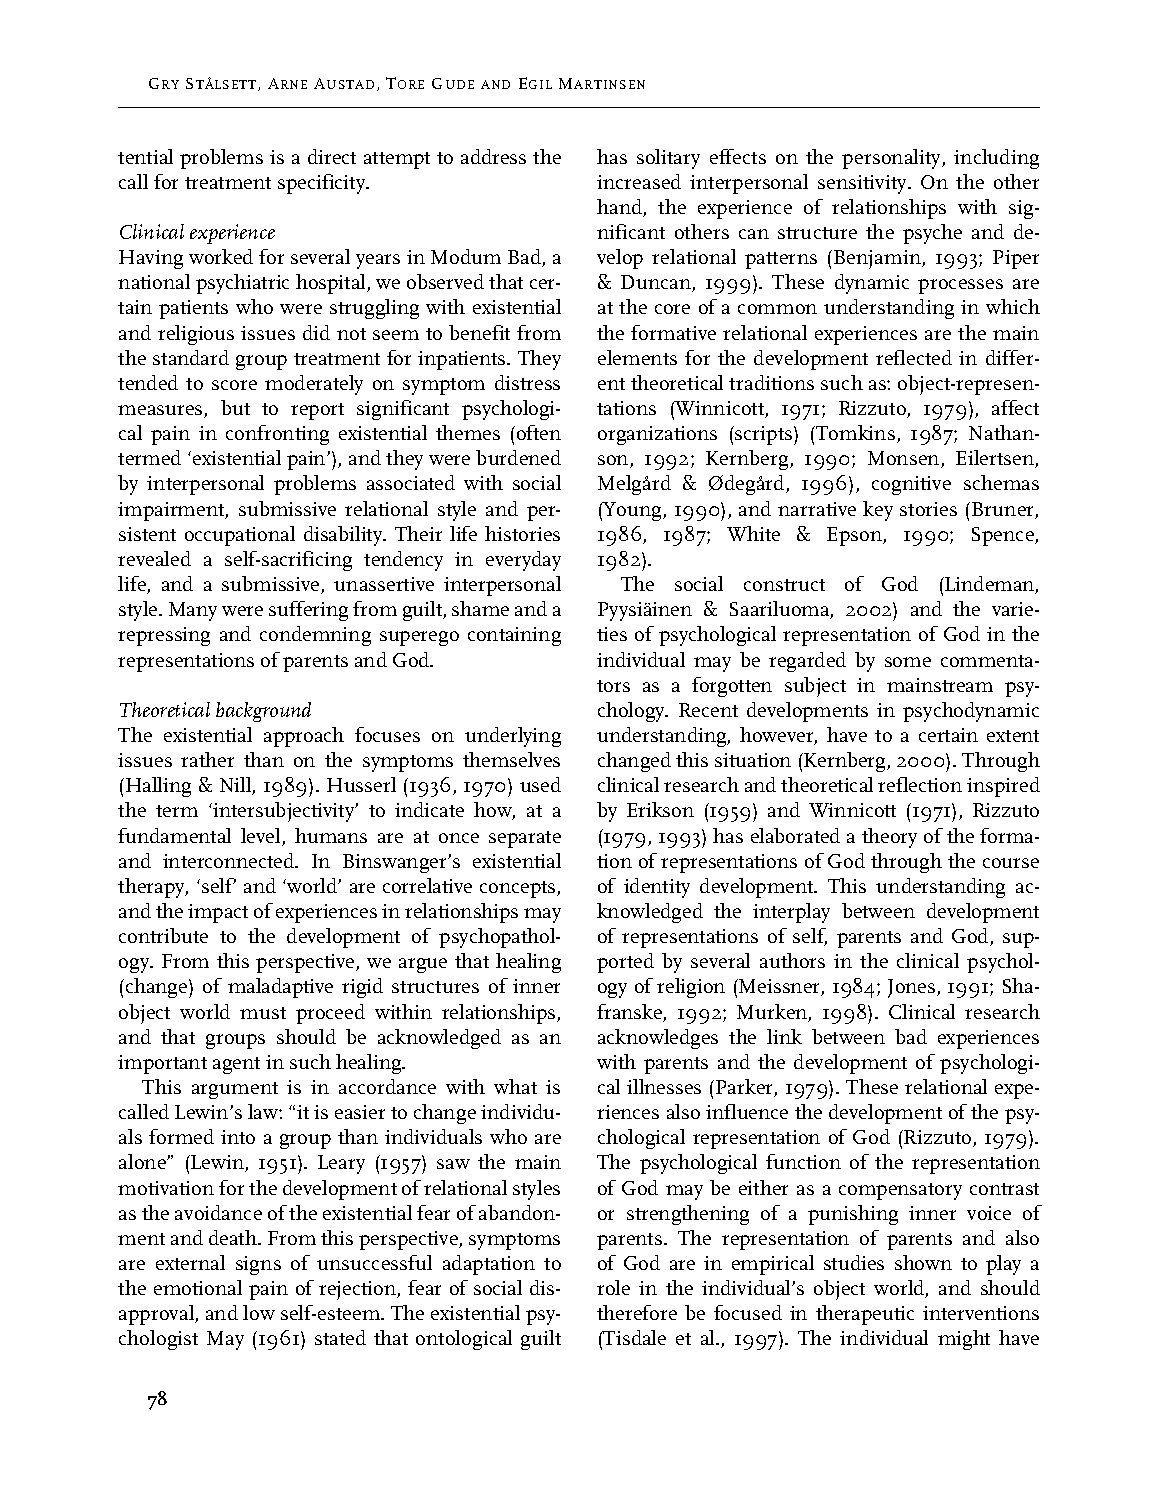 Image resolution: width=1159 pixels, height=1485 pixels. What do you see at coordinates (259, 1312) in the document?
I see `low` at bounding box center [259, 1312].
